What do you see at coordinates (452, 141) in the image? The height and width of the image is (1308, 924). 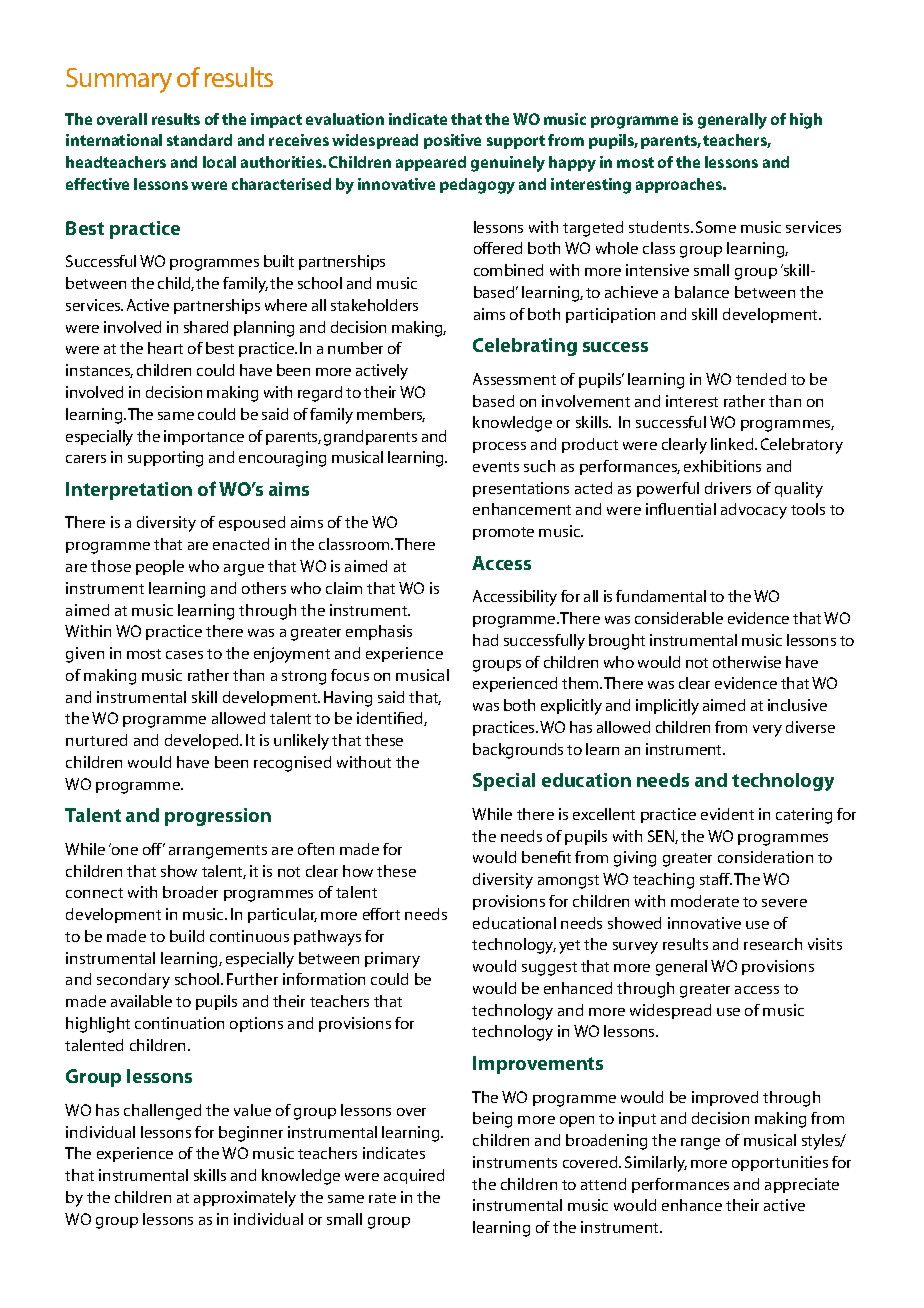 I see `positive` at bounding box center [452, 141].
